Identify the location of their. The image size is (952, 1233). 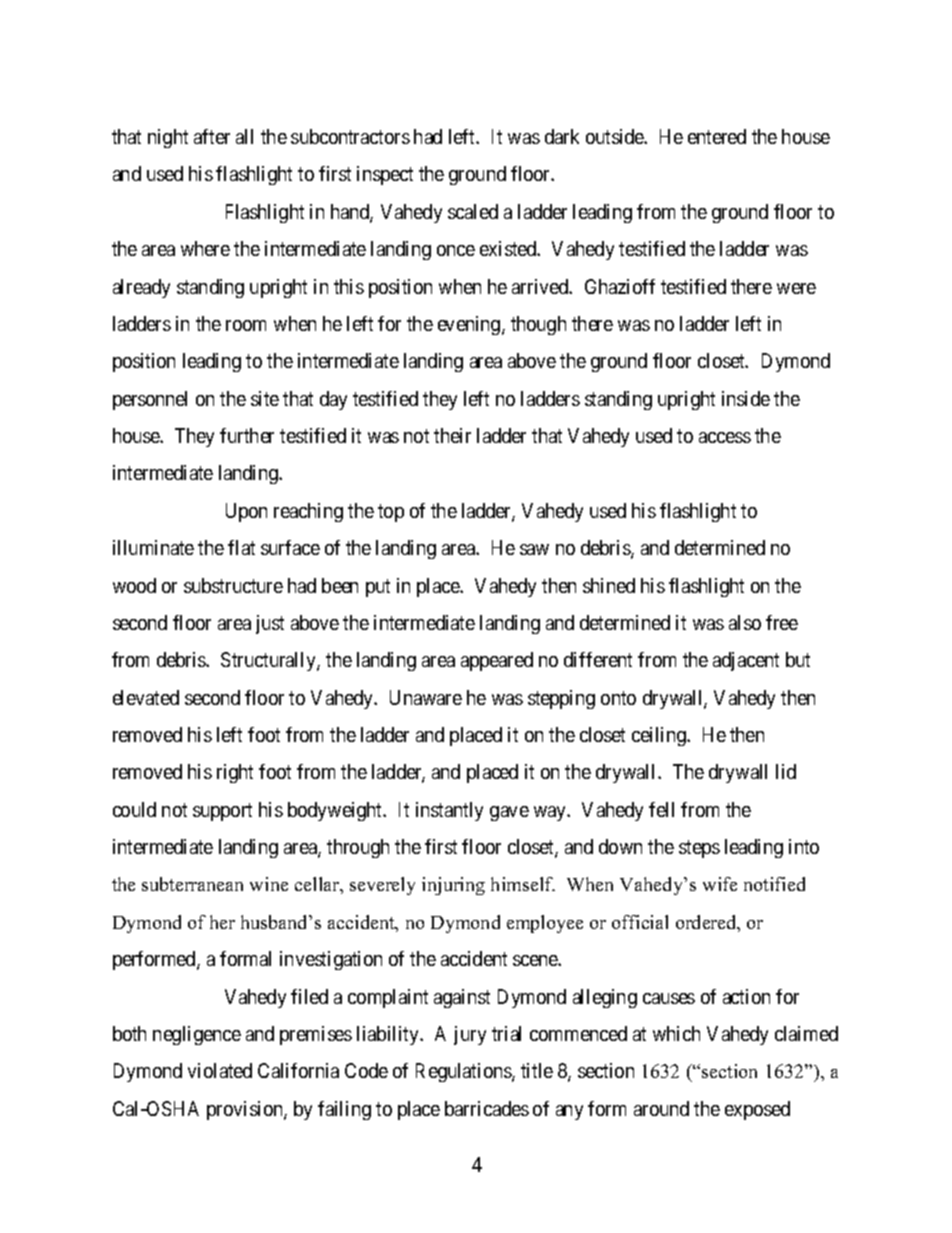
(452, 435).
